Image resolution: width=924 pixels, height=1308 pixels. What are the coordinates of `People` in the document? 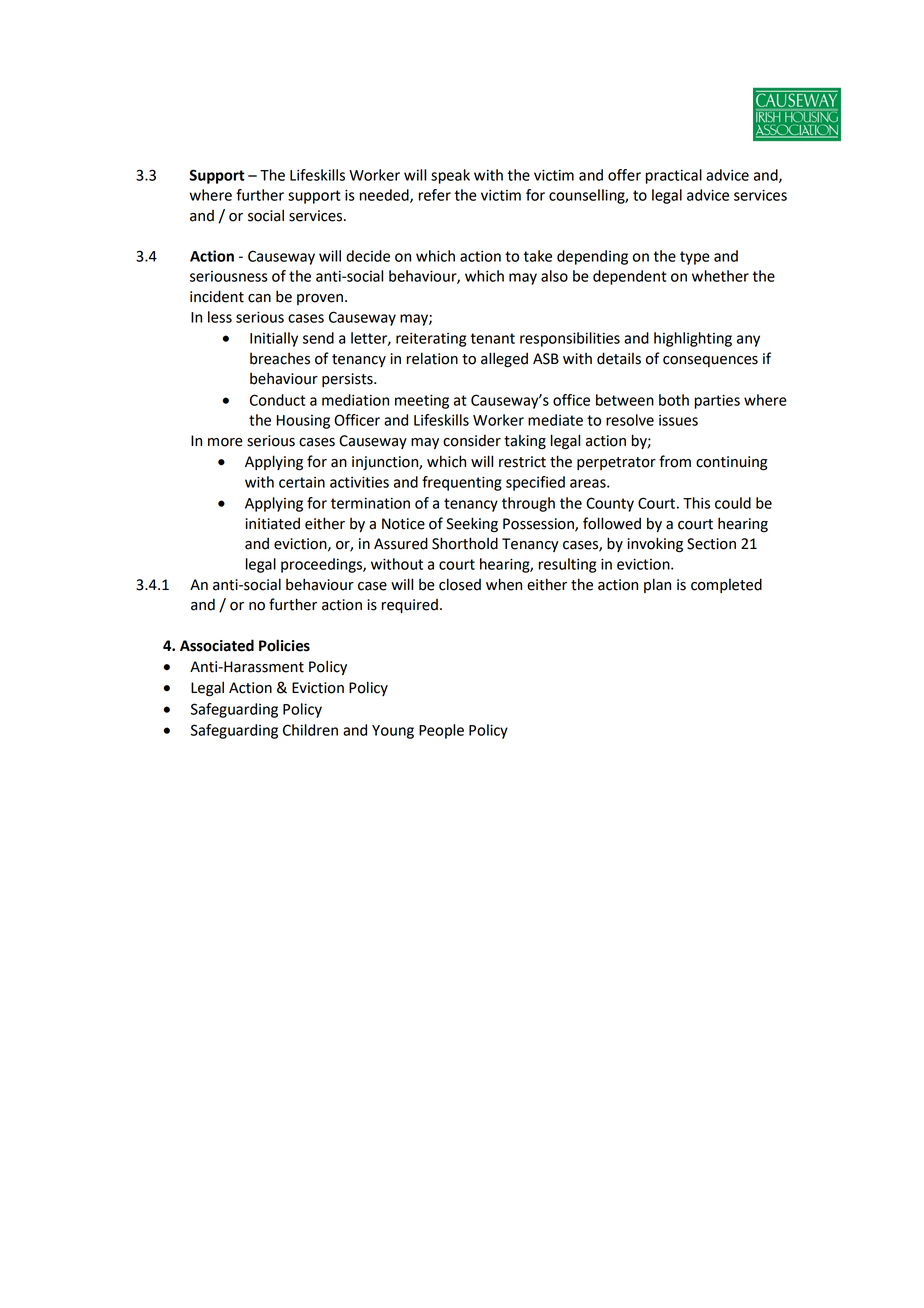 It's located at (441, 731).
